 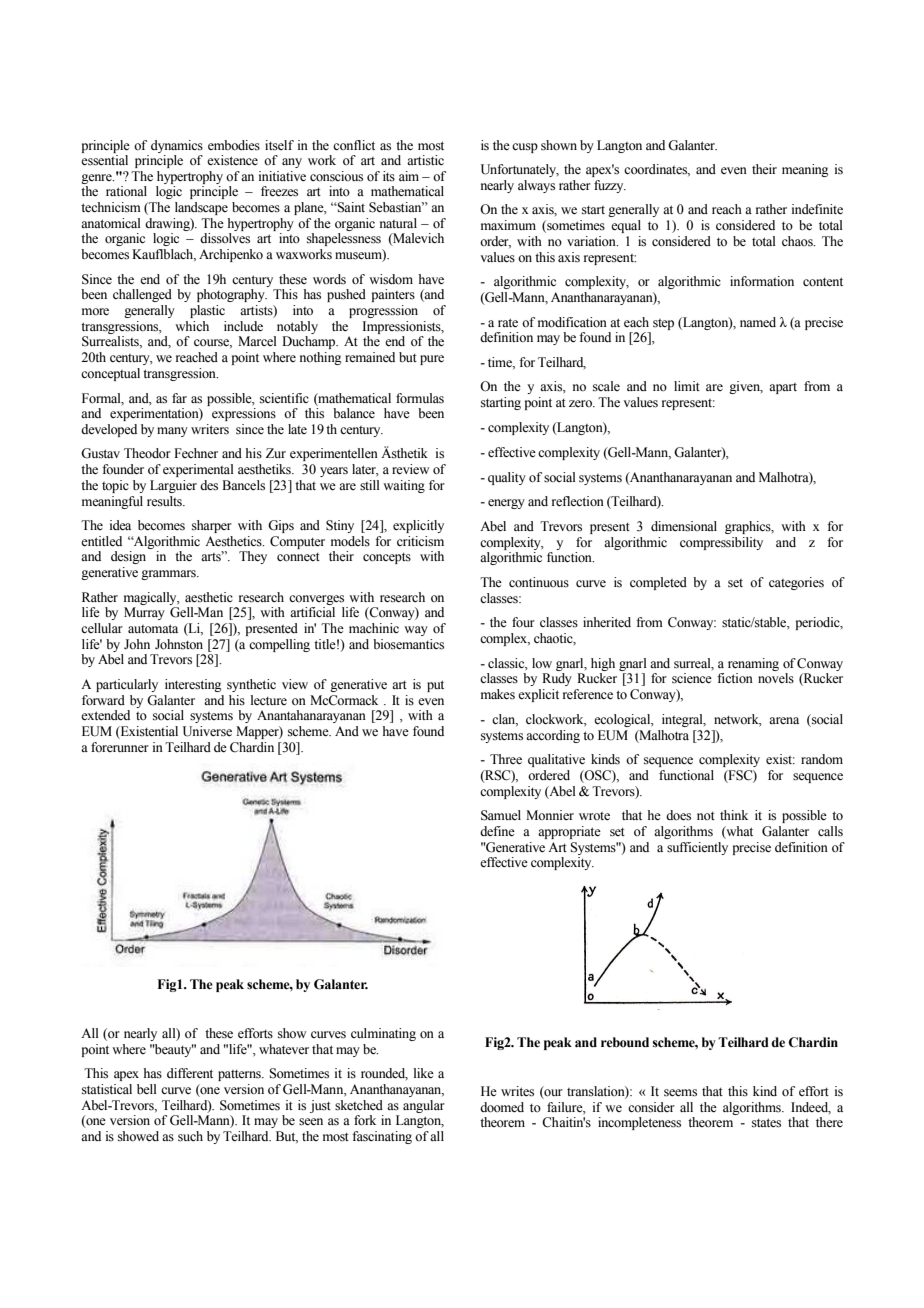 What do you see at coordinates (734, 815) in the image?
I see `think` at bounding box center [734, 815].
